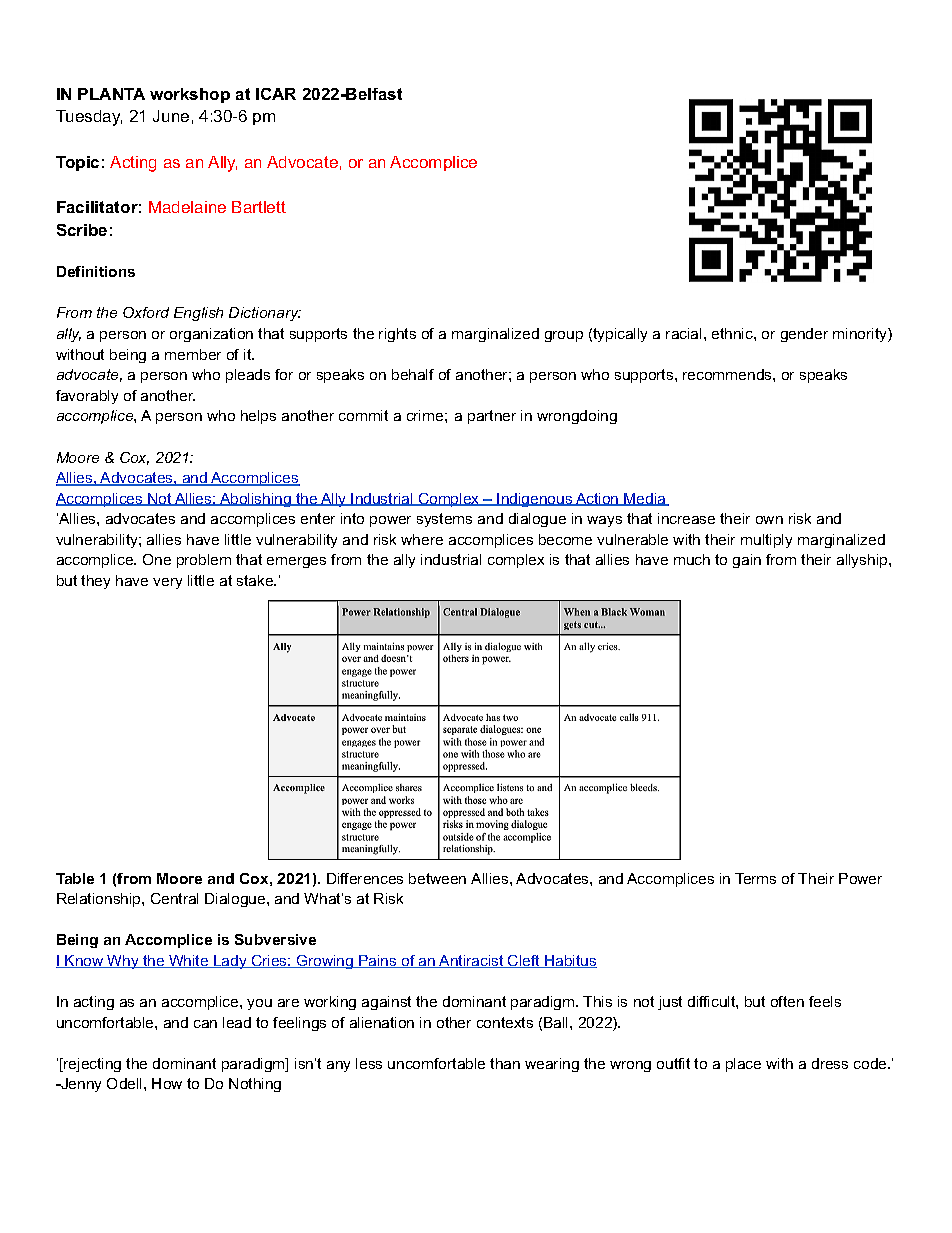 The height and width of the page is (1233, 952). What do you see at coordinates (193, 354) in the page?
I see `member` at bounding box center [193, 354].
